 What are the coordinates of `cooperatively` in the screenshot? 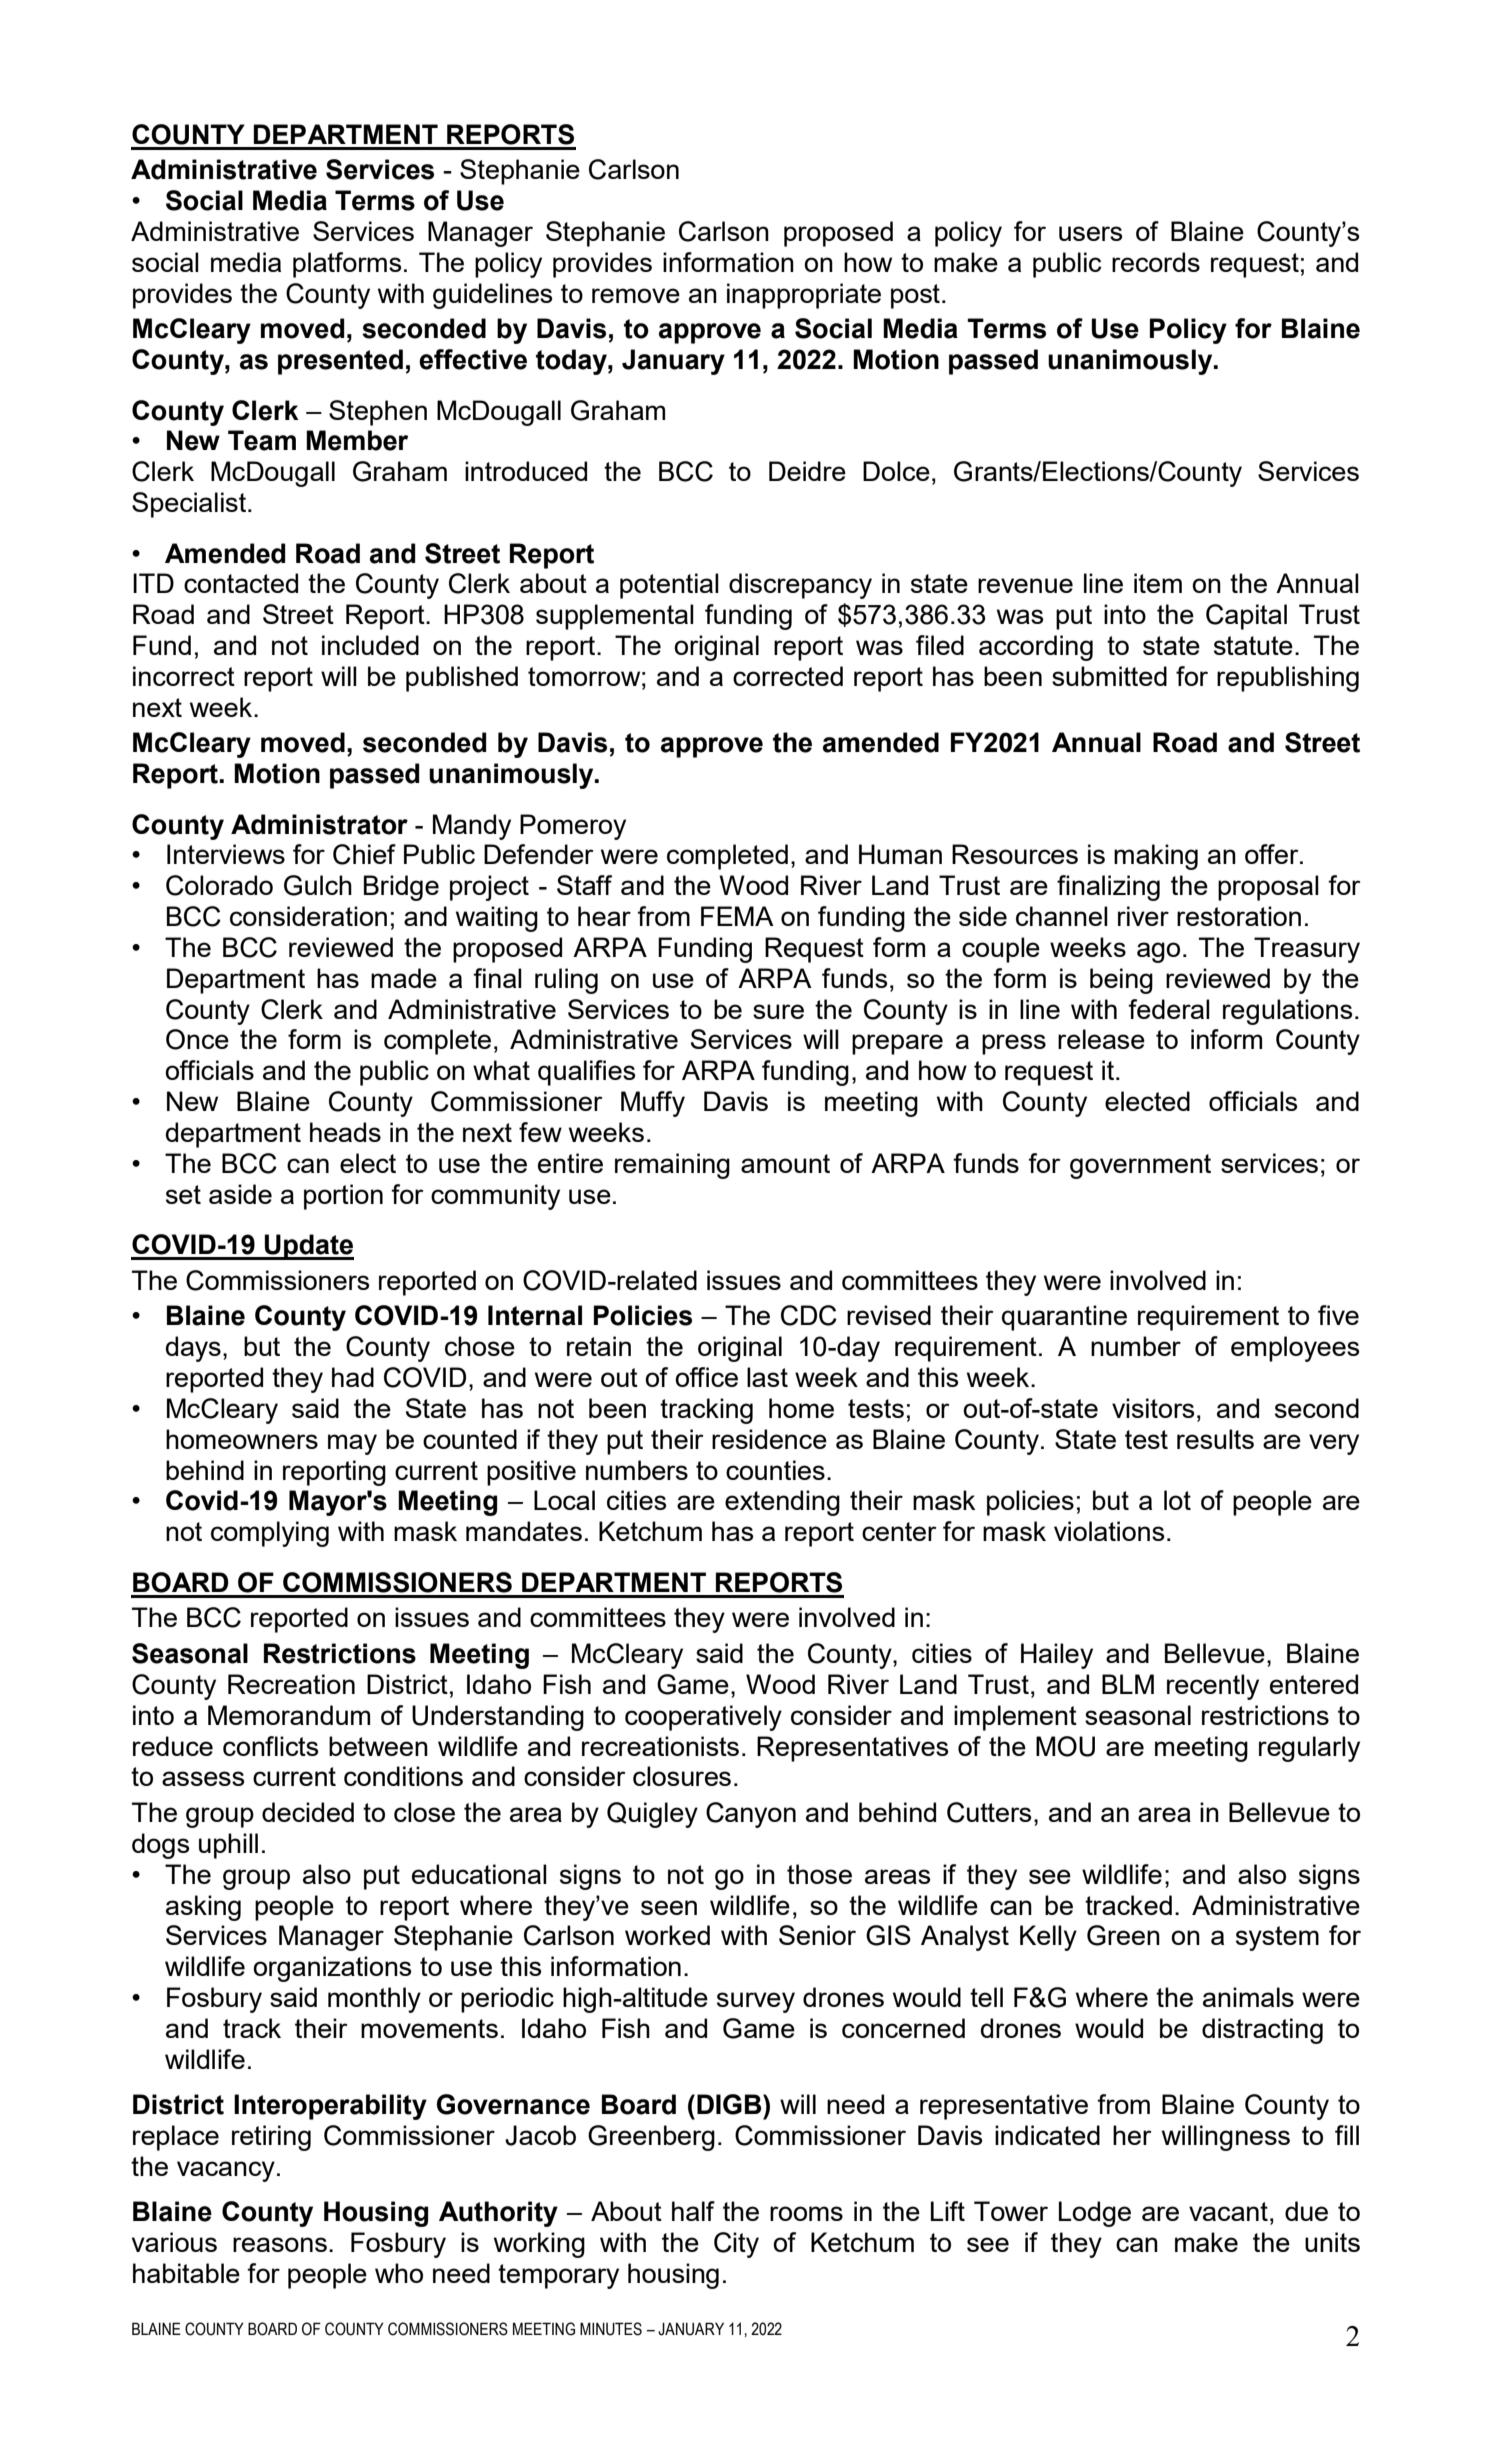 It's located at (703, 1718).
